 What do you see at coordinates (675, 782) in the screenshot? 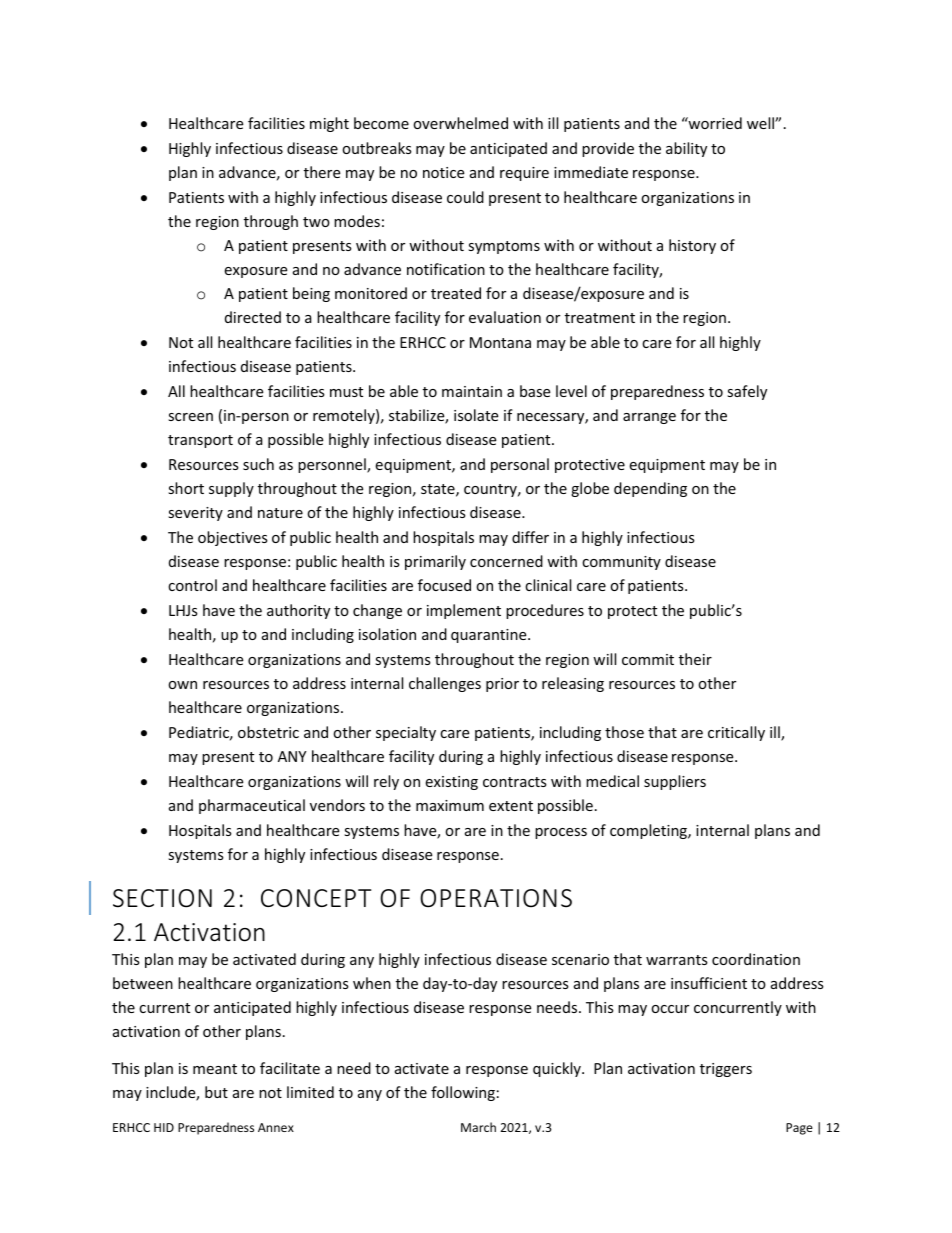
I see `suppliers` at bounding box center [675, 782].
